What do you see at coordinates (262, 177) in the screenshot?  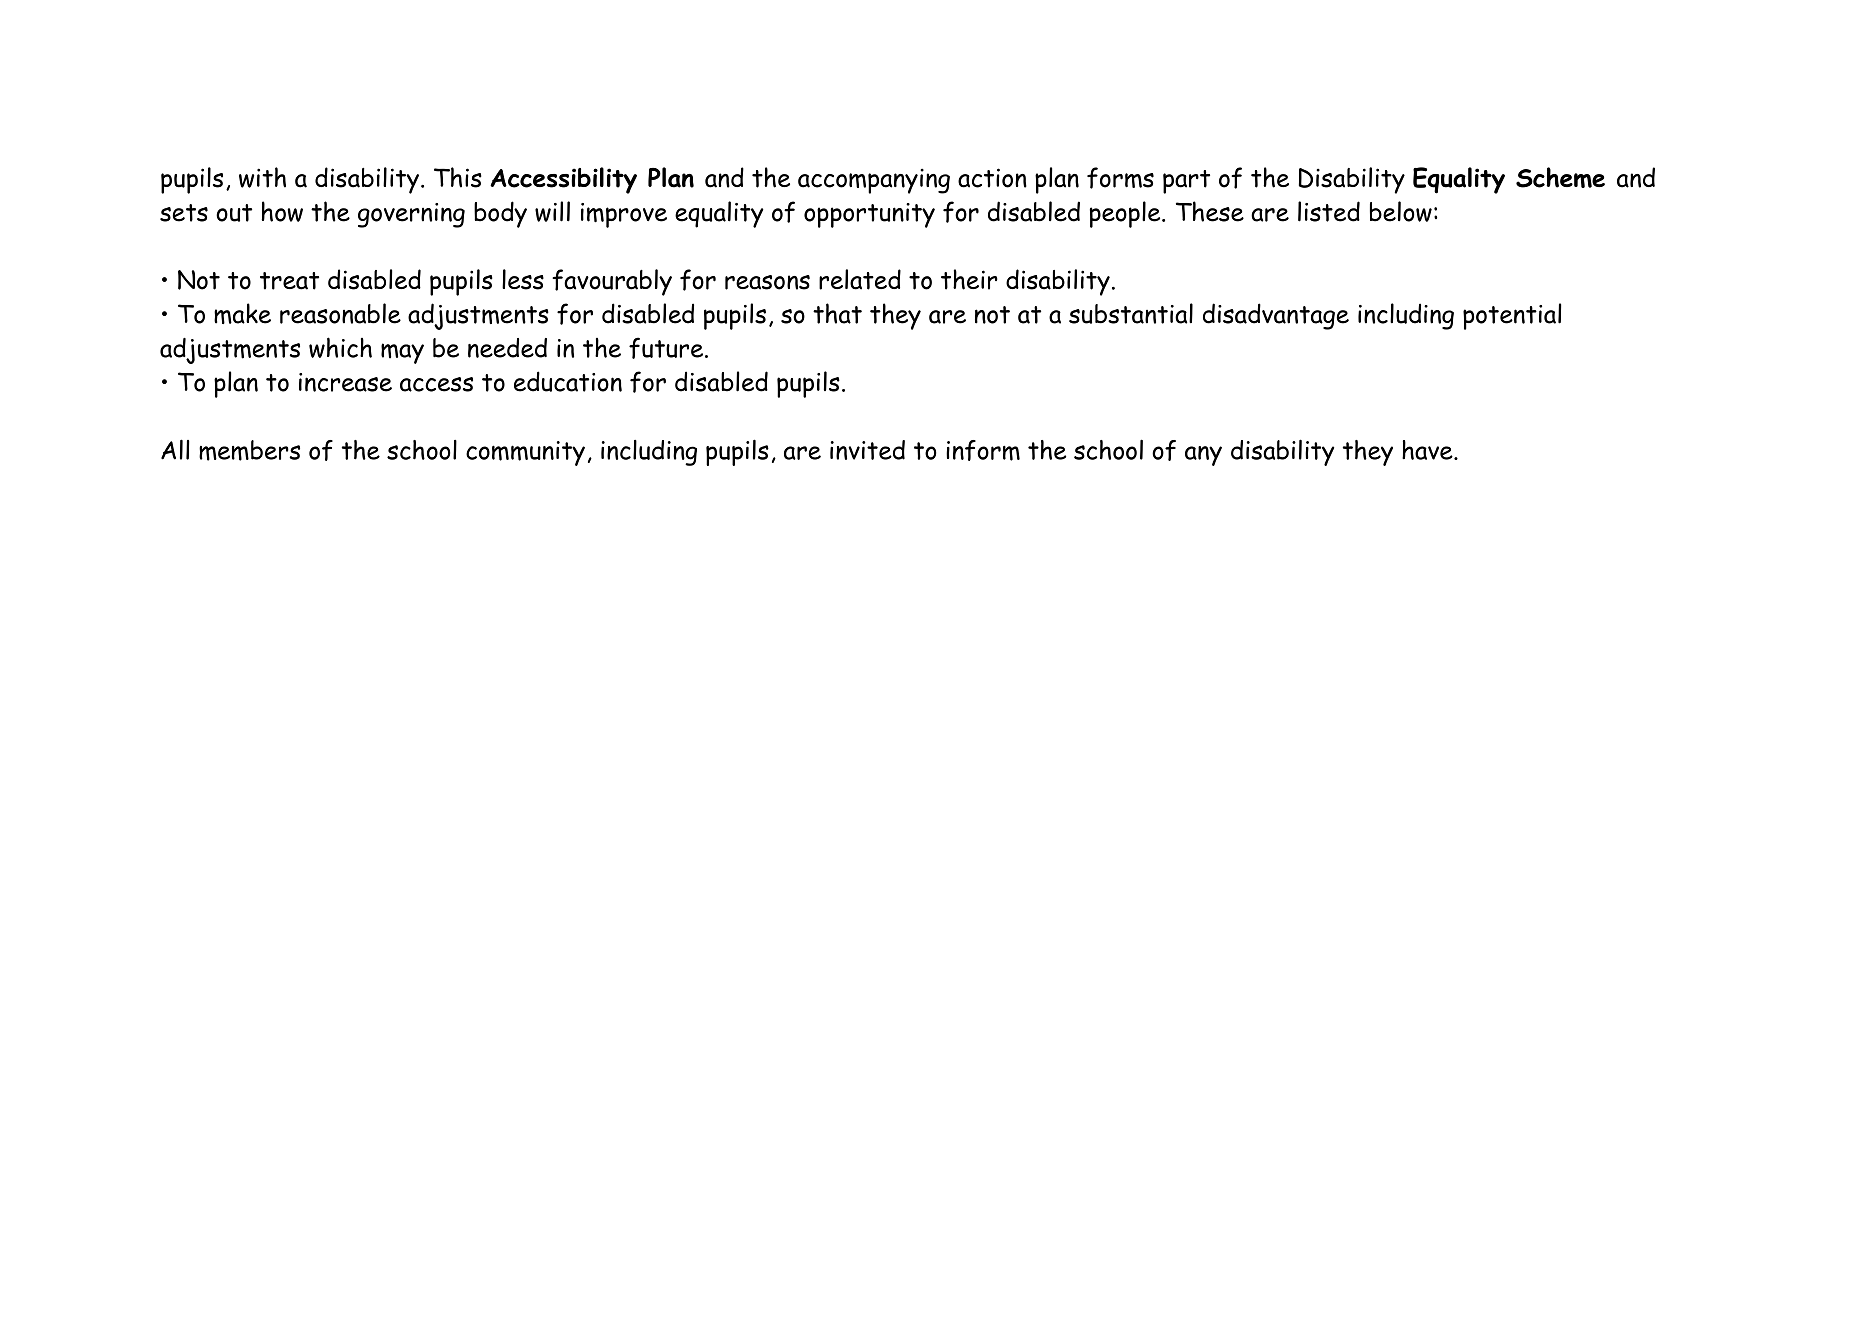 I see `with` at bounding box center [262, 177].
